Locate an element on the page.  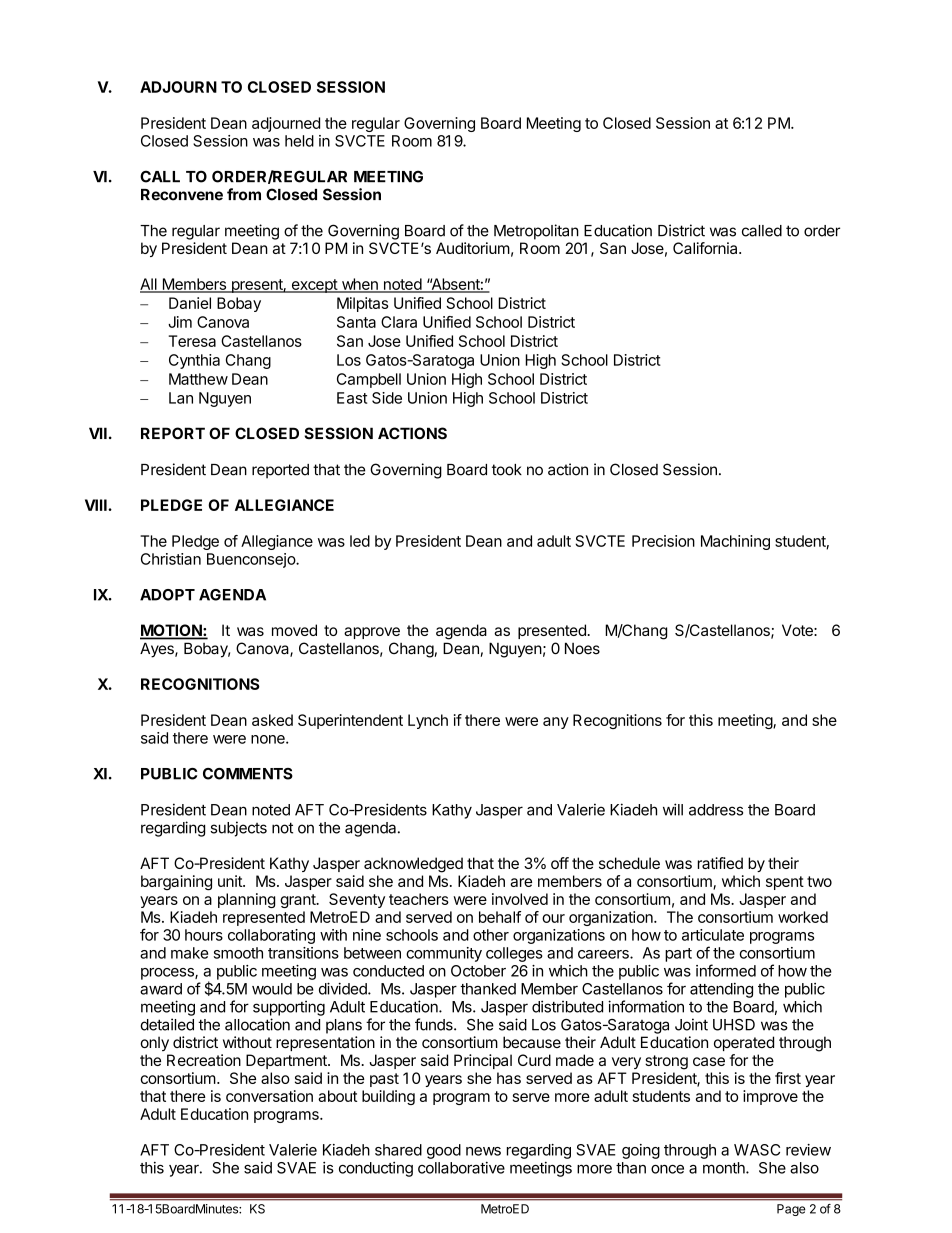
Reconvene is located at coordinates (182, 195).
